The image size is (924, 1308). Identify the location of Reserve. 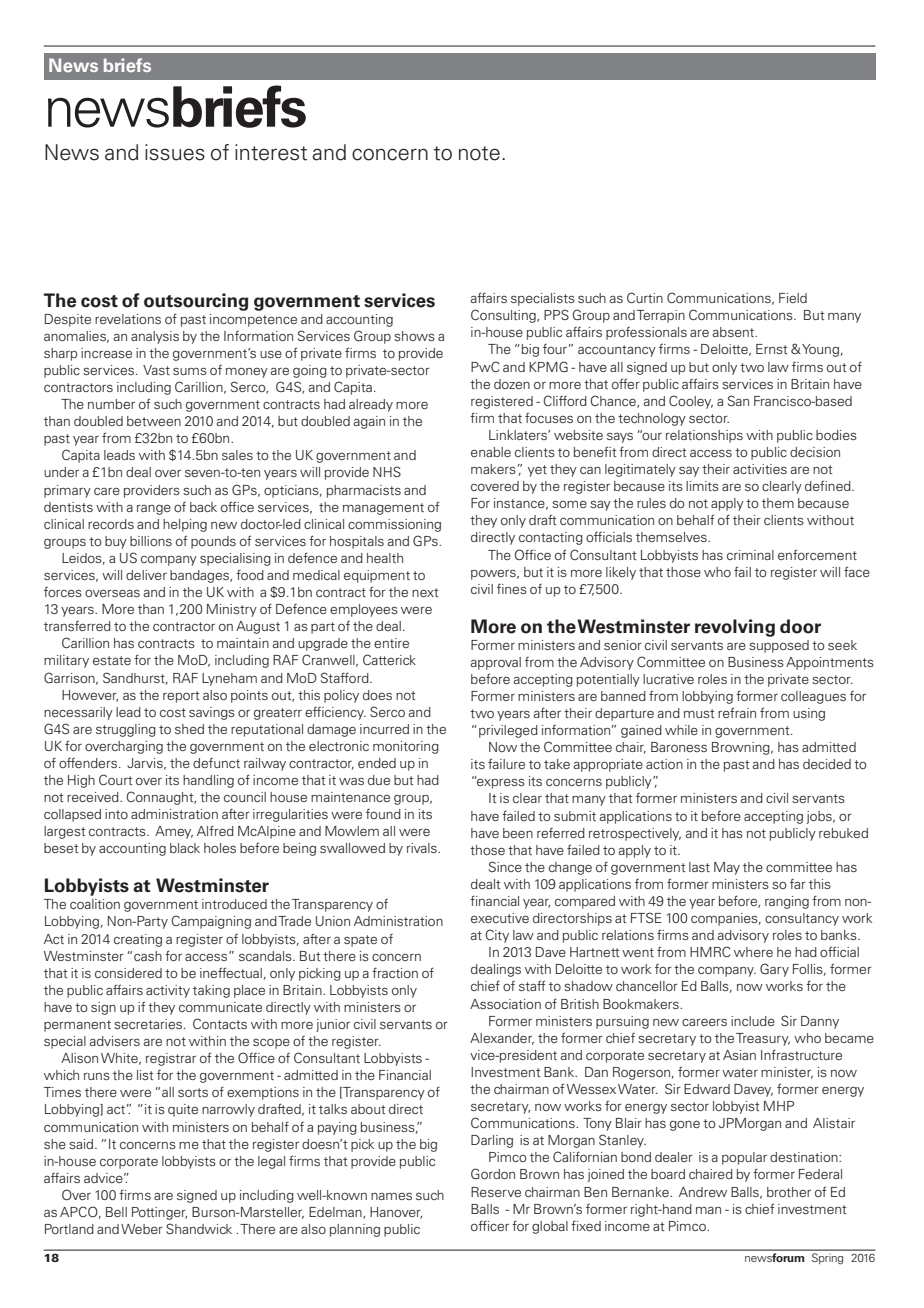
(496, 1192).
